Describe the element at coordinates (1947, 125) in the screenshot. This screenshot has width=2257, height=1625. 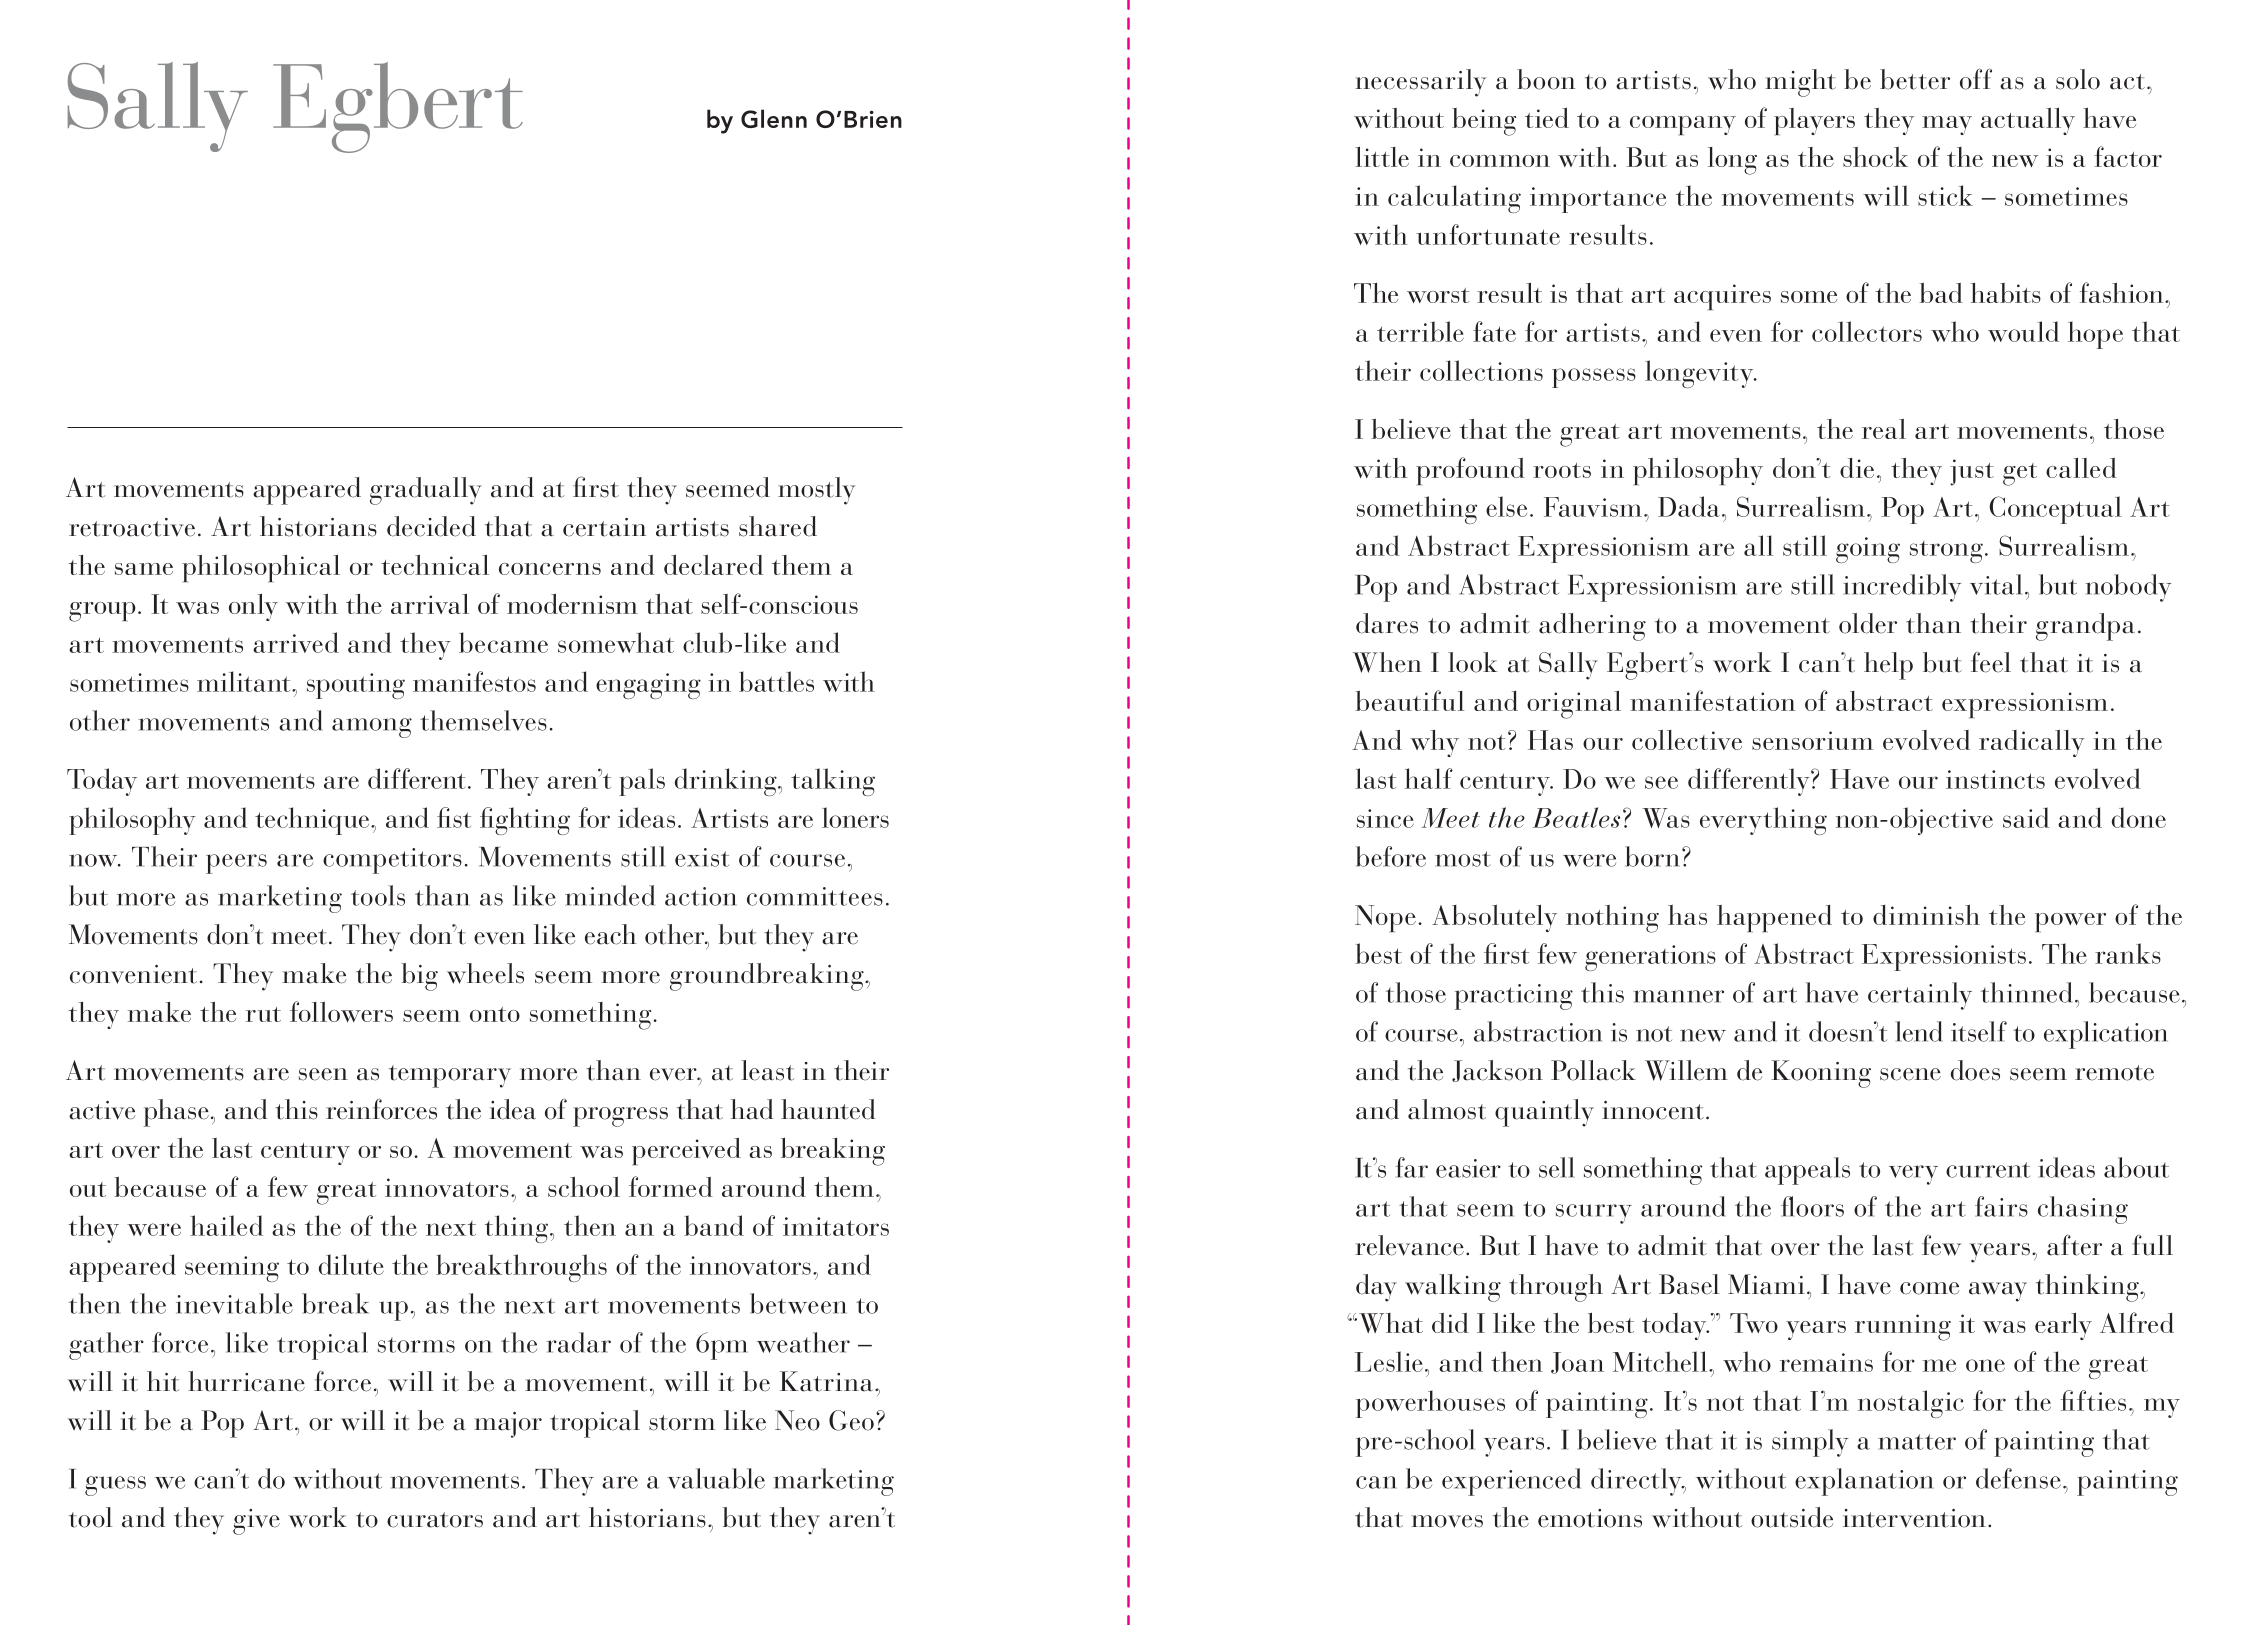
I see `may` at that location.
